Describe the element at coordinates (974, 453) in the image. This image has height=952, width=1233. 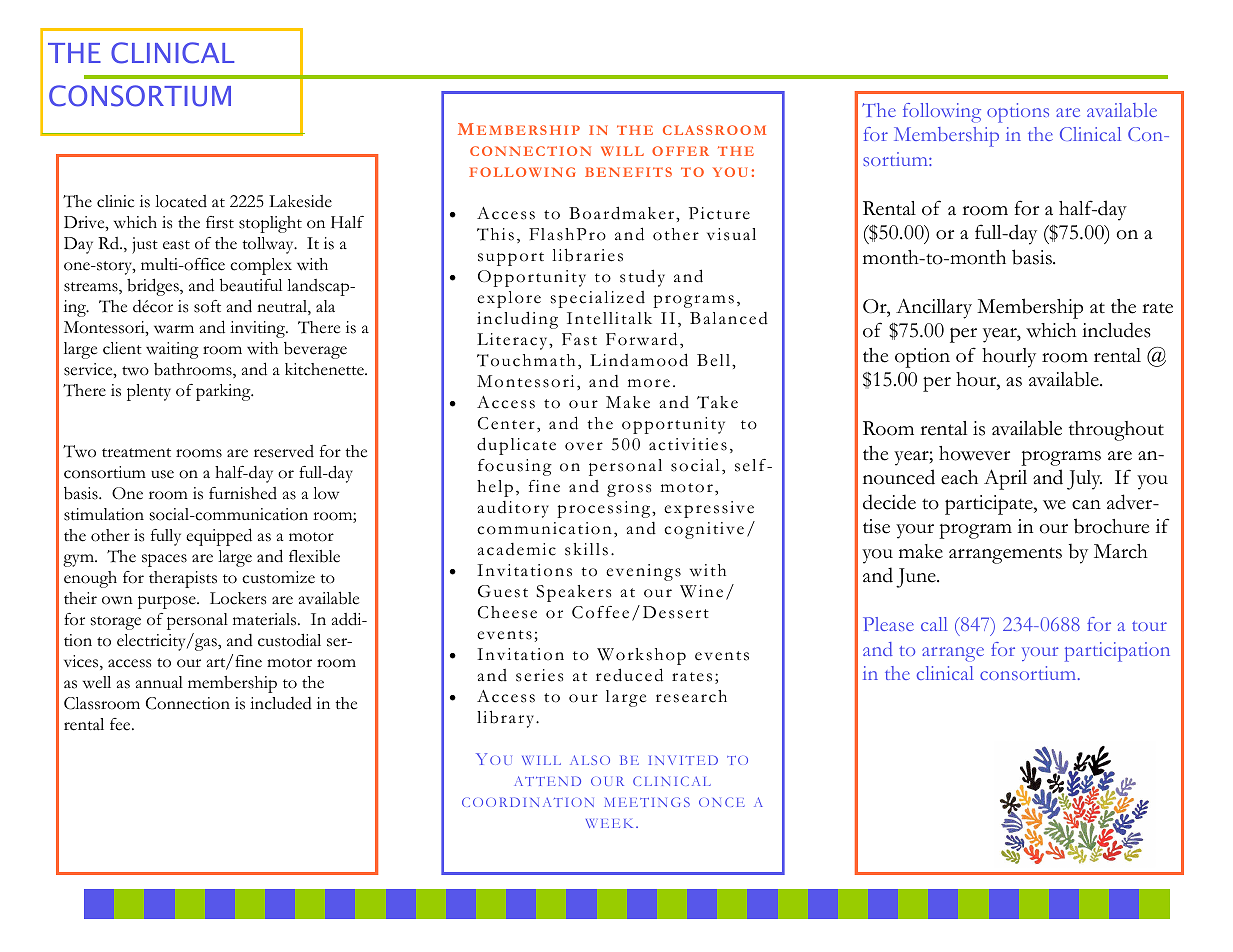
I see `however` at that location.
